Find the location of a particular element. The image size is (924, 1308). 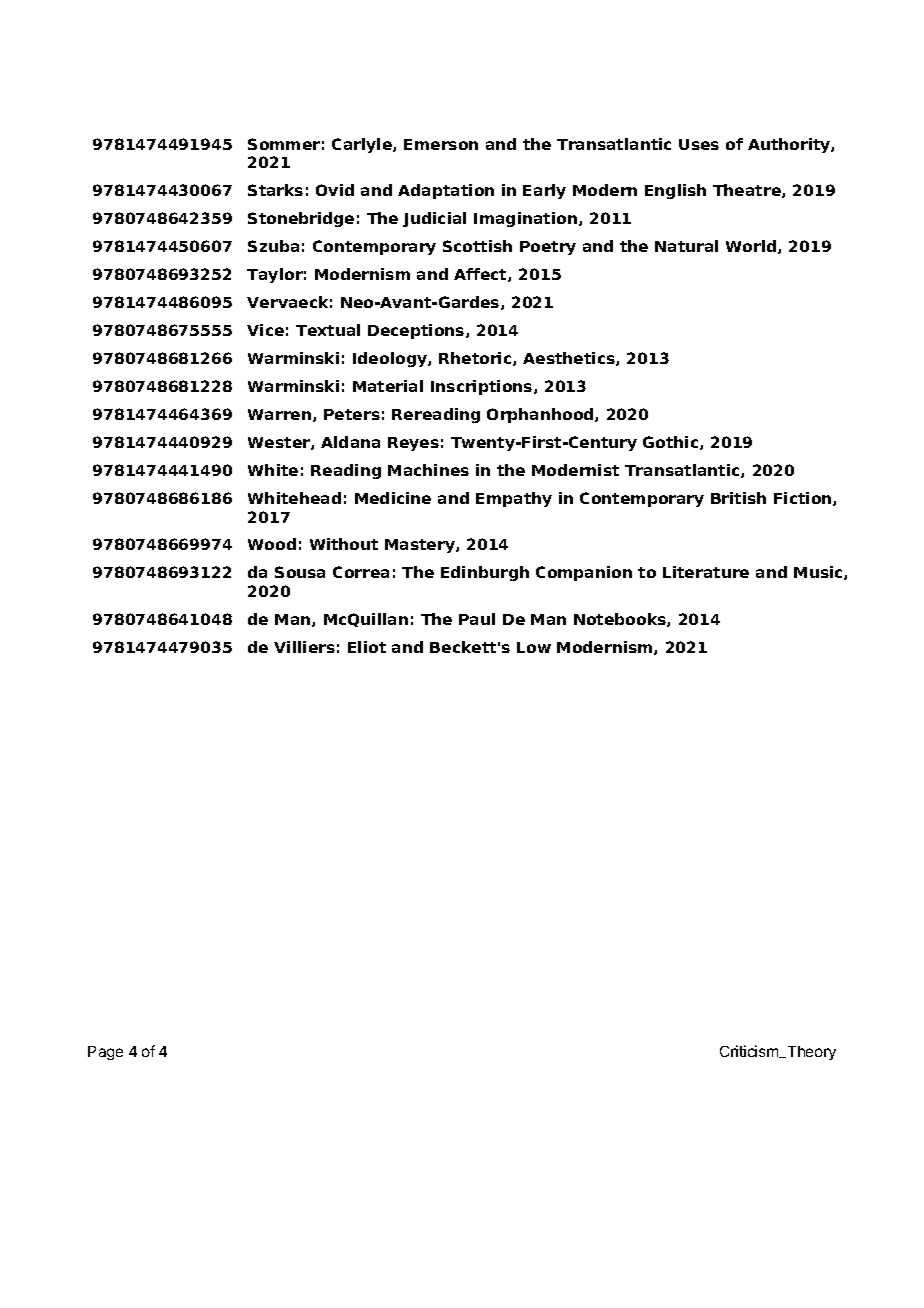

Warren is located at coordinates (281, 415).
